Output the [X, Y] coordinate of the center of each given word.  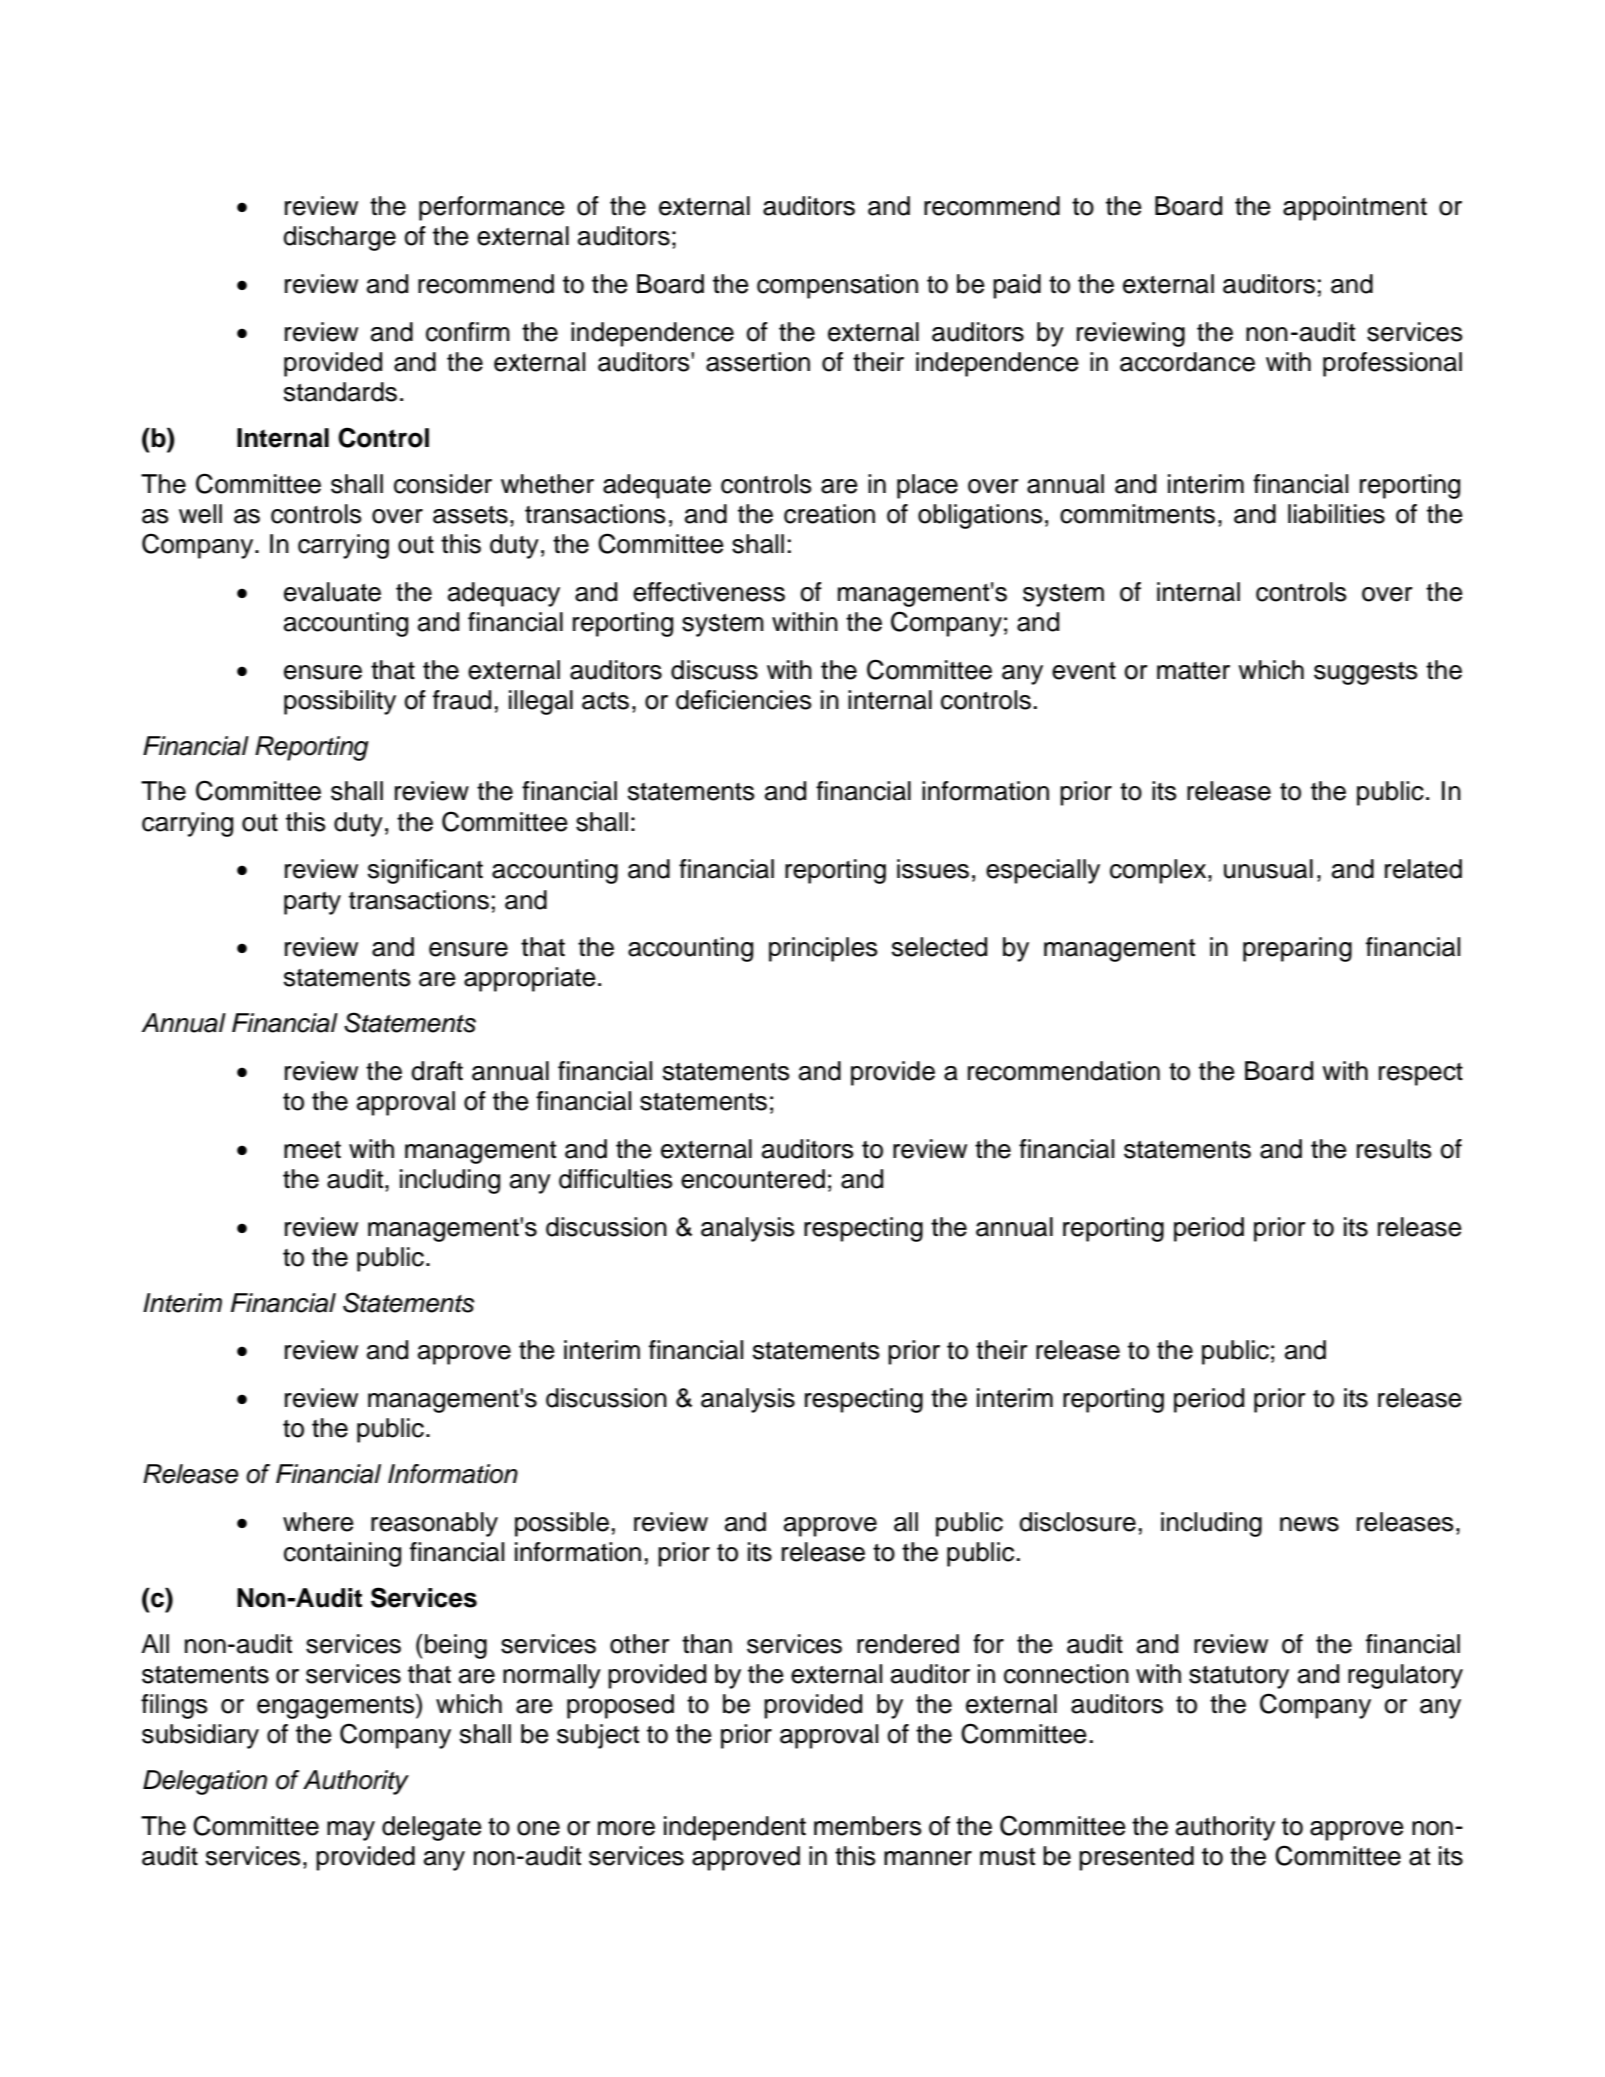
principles [823, 949]
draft [437, 1071]
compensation [837, 286]
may [351, 1831]
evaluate [332, 592]
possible [562, 1524]
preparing [1297, 949]
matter [1193, 671]
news [1309, 1524]
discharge [339, 238]
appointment [1355, 208]
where [318, 1522]
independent [735, 1828]
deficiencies [744, 700]
